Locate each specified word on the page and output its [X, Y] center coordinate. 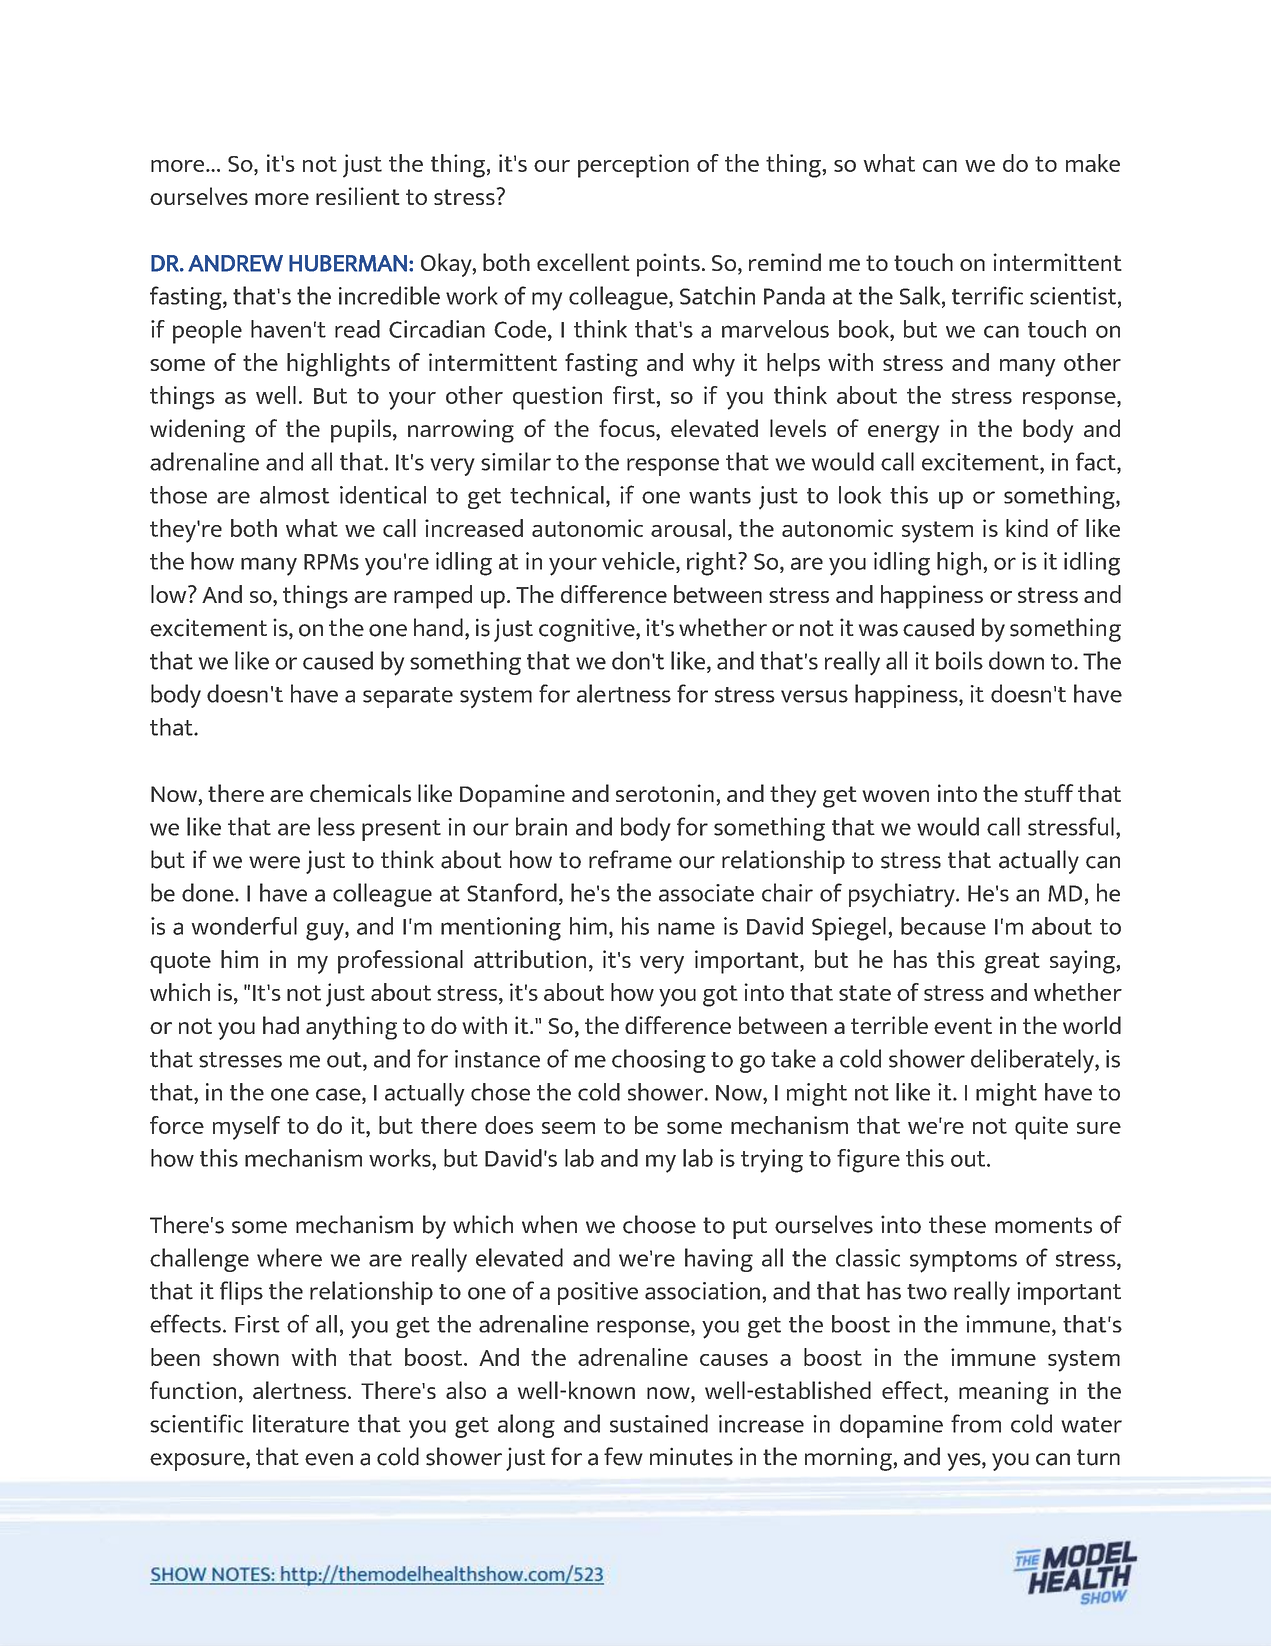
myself [246, 1128]
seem [568, 1128]
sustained [659, 1423]
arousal [688, 528]
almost [295, 495]
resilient [358, 196]
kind [1027, 528]
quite [1041, 1128]
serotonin [665, 793]
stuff [1049, 793]
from [976, 1423]
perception [633, 166]
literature [301, 1423]
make [1093, 163]
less [336, 826]
